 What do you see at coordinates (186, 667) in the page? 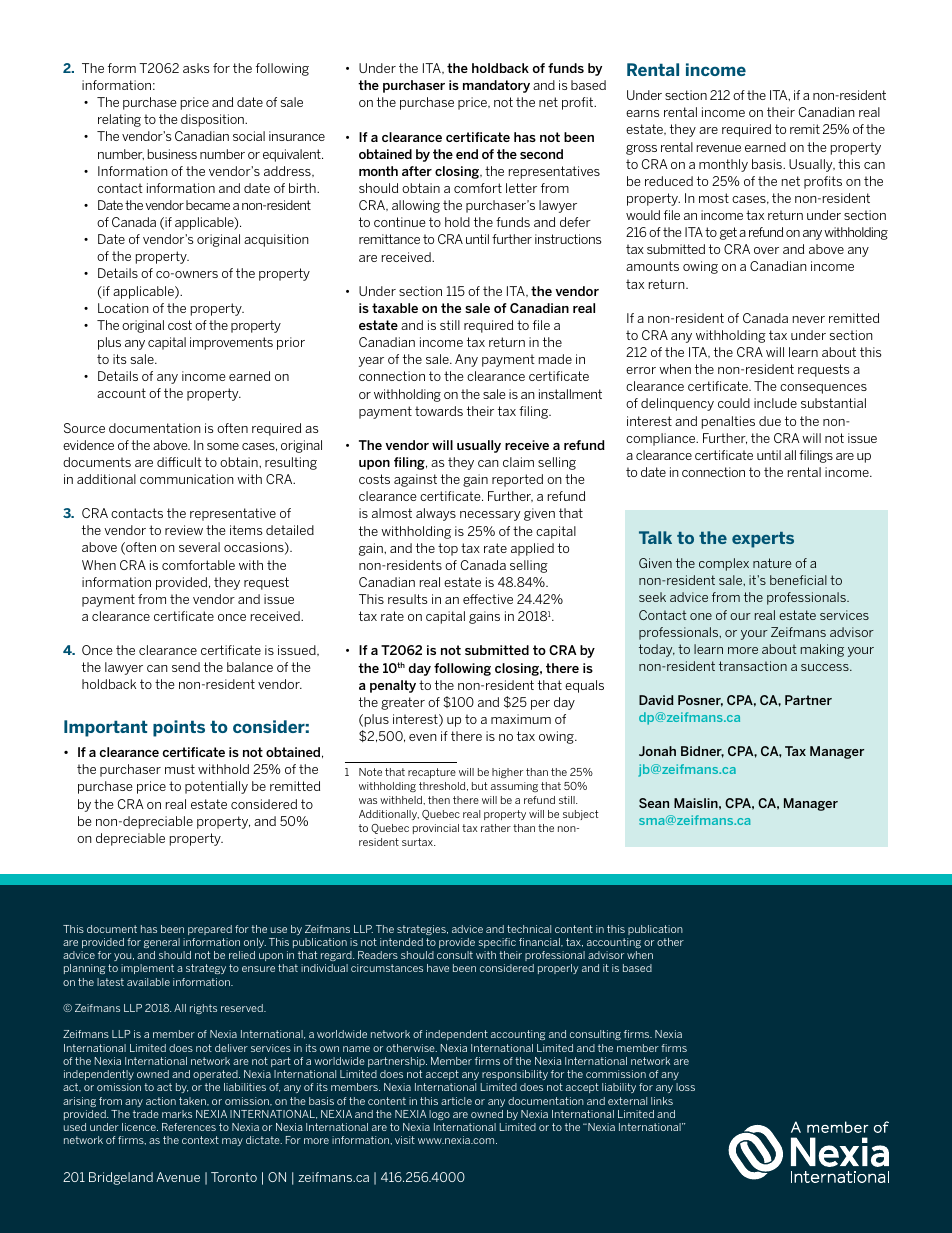
I see `send` at bounding box center [186, 667].
